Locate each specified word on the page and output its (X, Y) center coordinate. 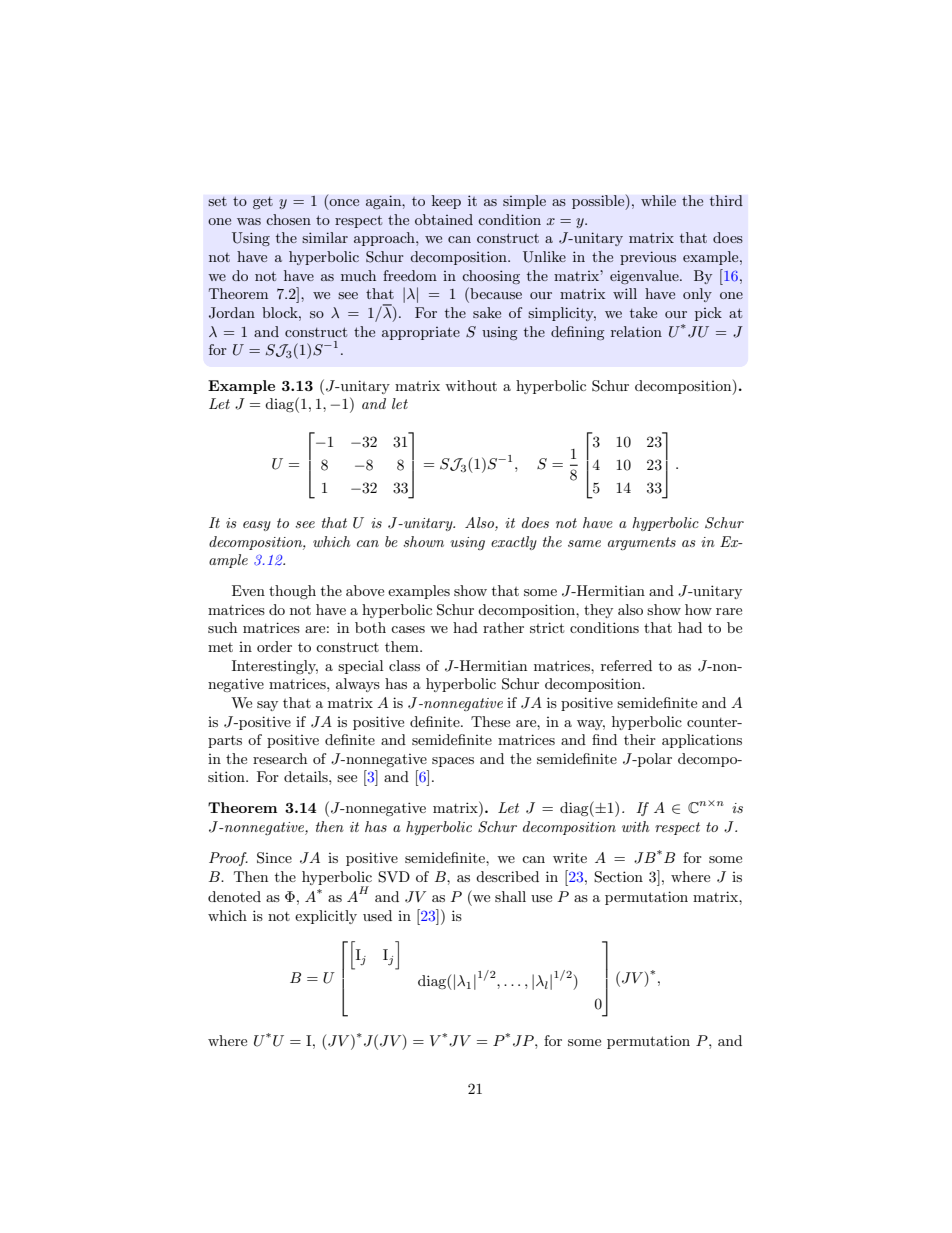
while (658, 200)
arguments (642, 543)
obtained (444, 219)
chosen (288, 219)
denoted (234, 896)
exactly (514, 543)
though (292, 592)
